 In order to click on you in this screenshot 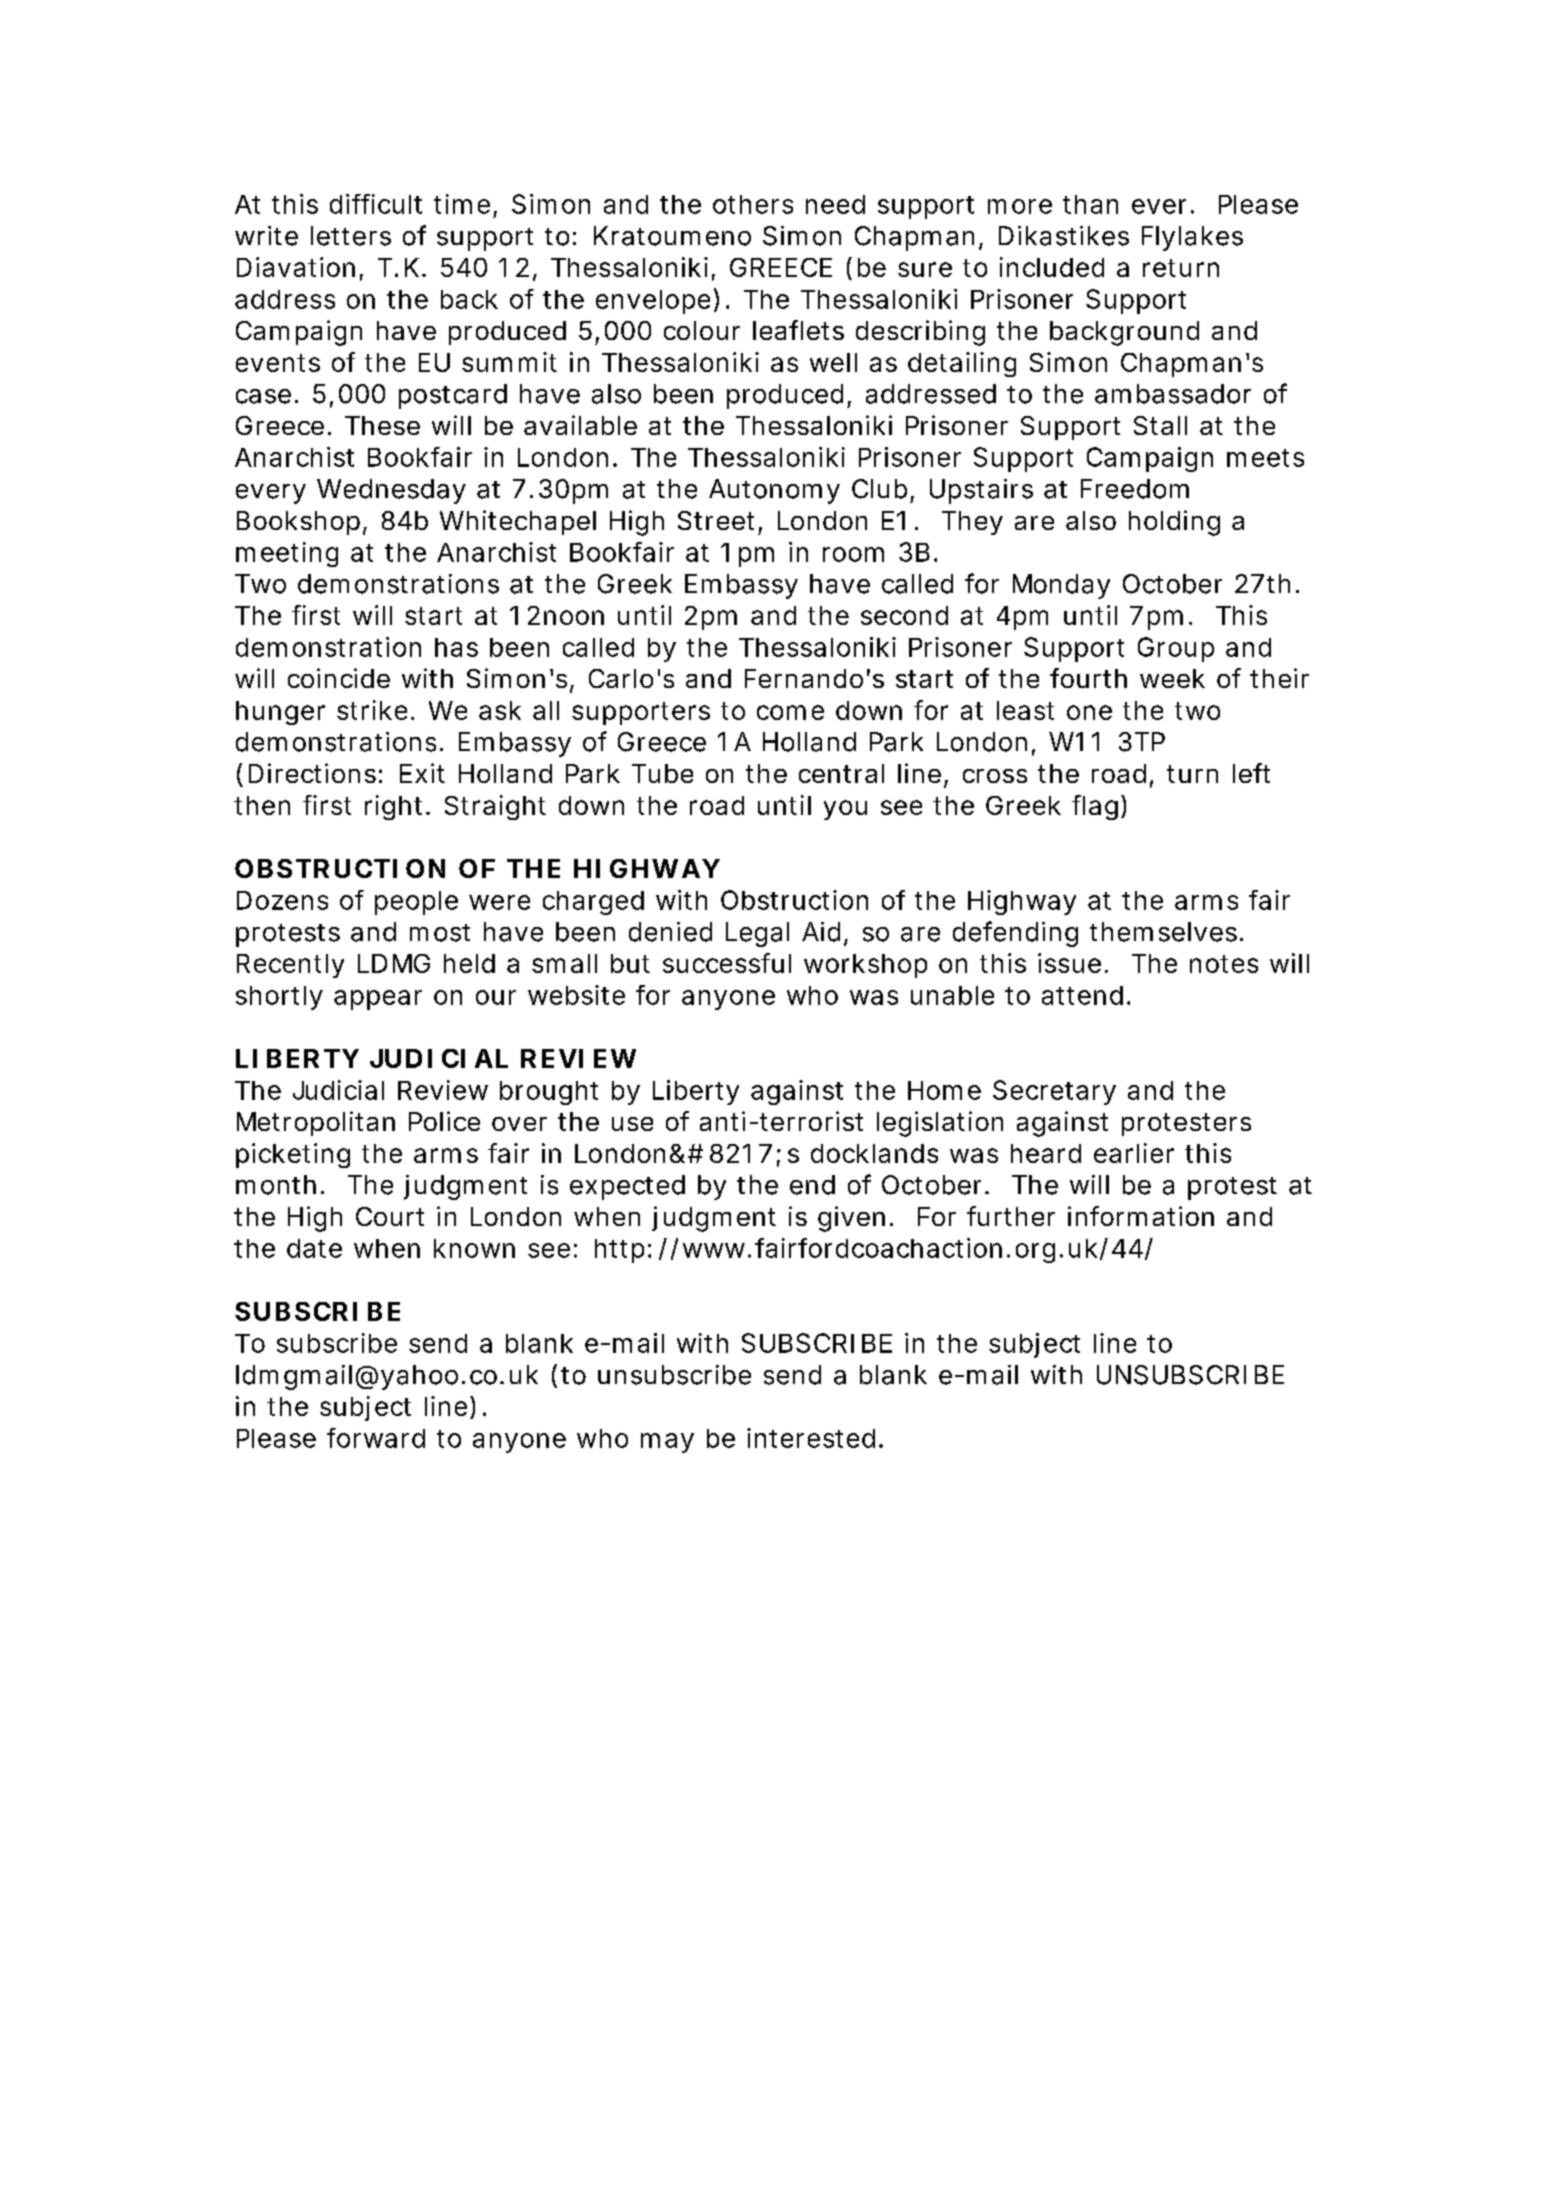, I will do `click(845, 810)`.
